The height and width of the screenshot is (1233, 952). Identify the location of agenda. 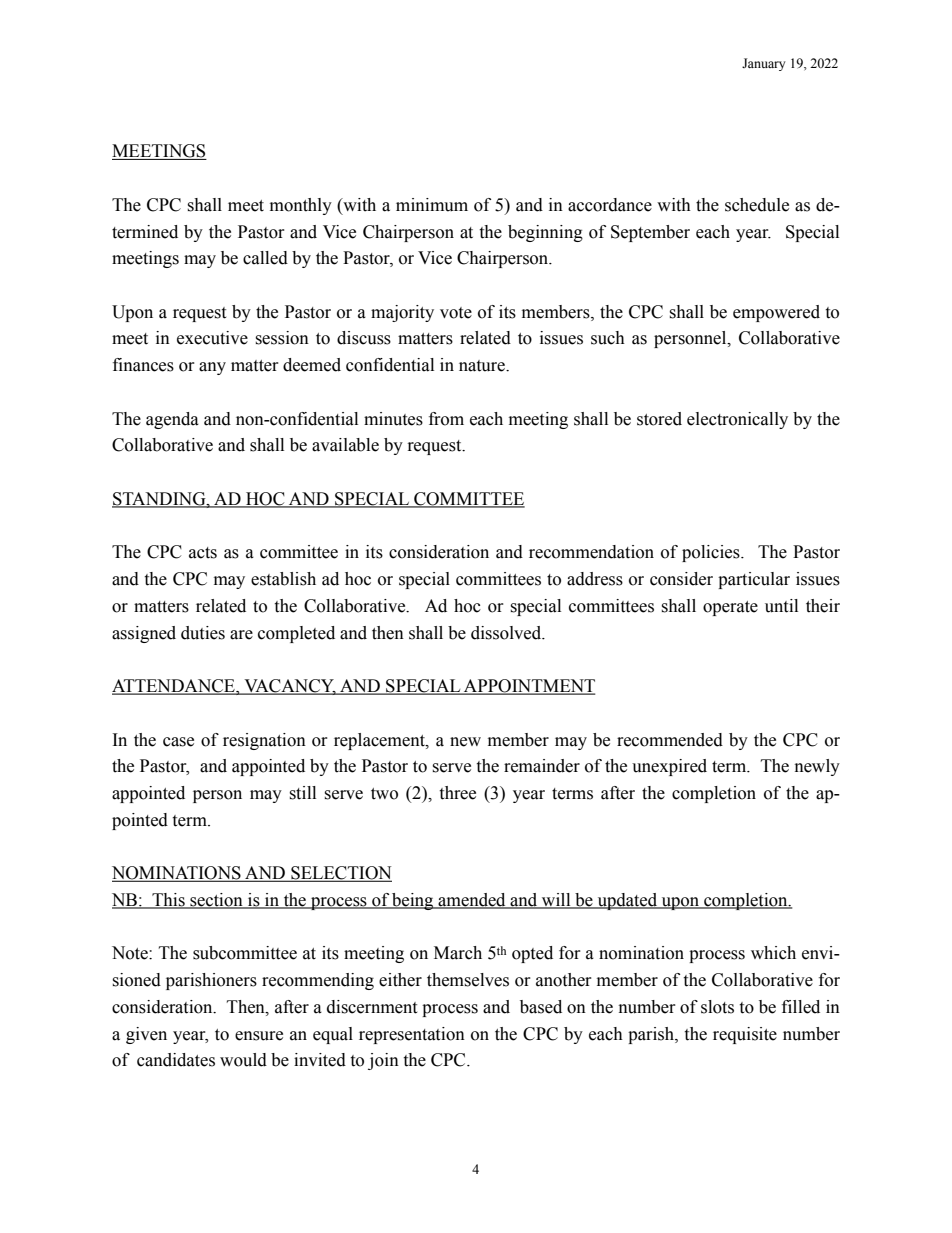
(172, 420).
